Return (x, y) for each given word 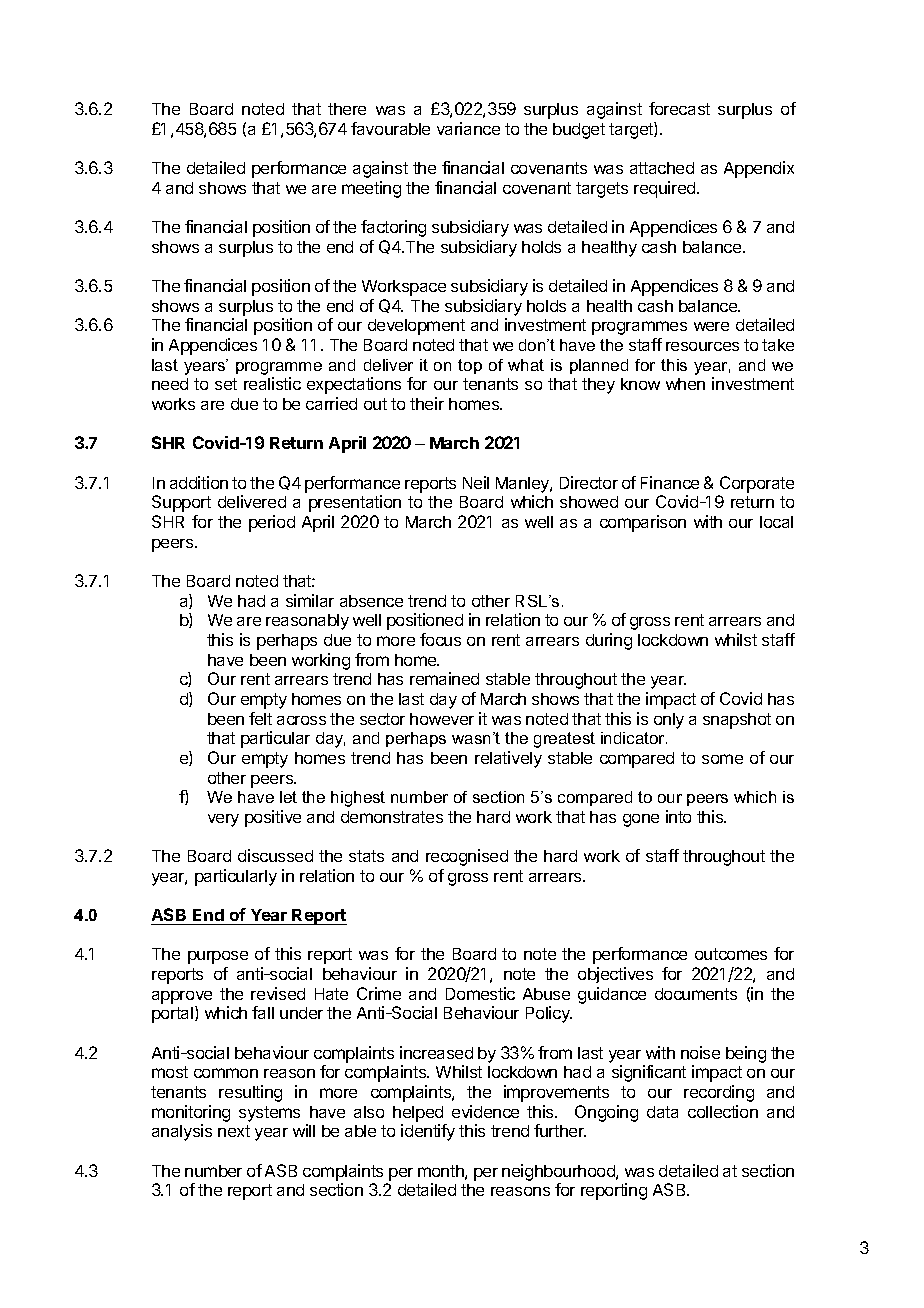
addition (199, 482)
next (234, 1131)
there (347, 109)
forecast (679, 108)
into (678, 816)
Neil (476, 482)
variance (468, 128)
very (223, 820)
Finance (670, 482)
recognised (467, 857)
